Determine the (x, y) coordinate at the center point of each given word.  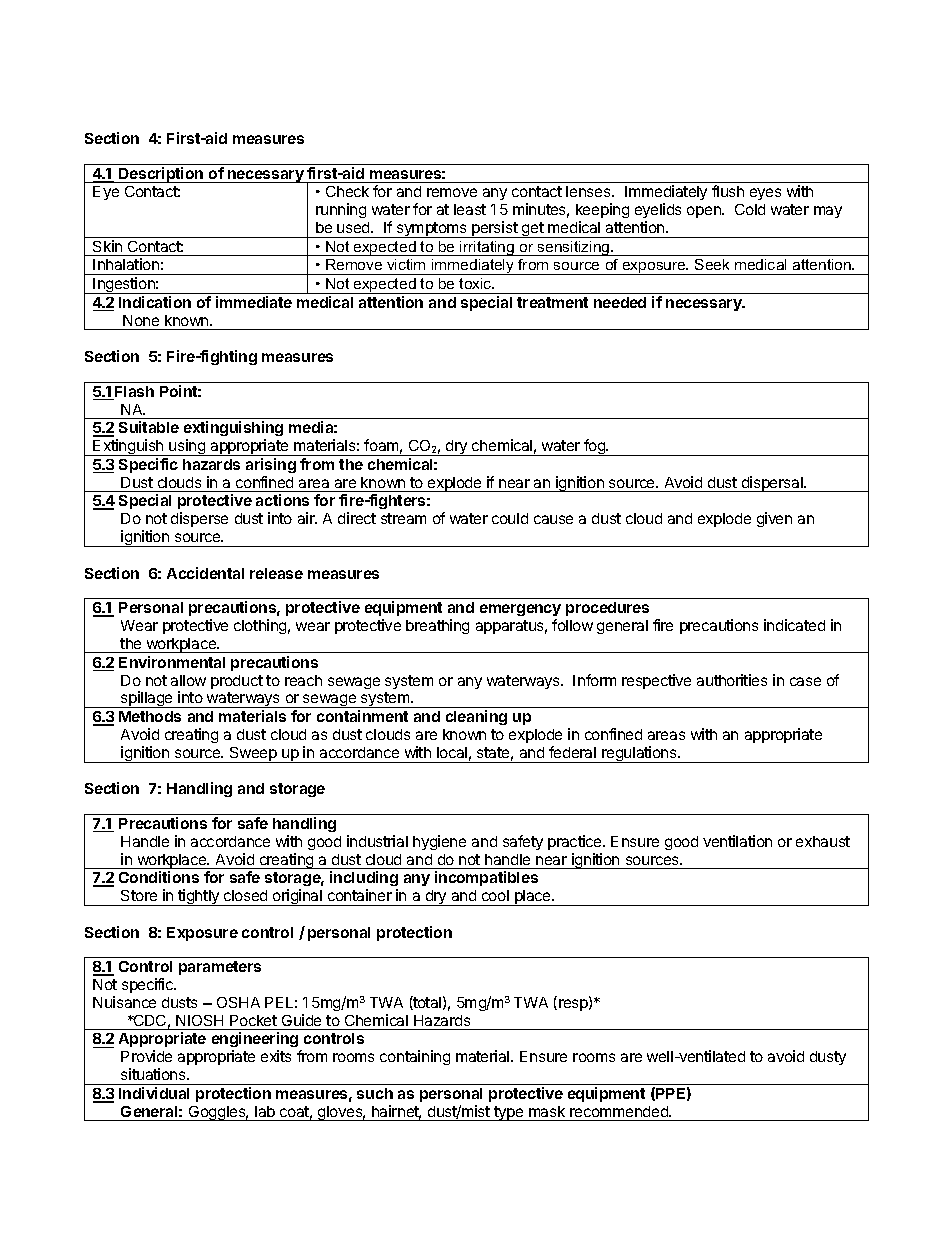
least (470, 209)
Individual (154, 1093)
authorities (732, 680)
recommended (620, 1111)
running (341, 210)
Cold (750, 209)
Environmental (172, 662)
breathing (437, 626)
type (509, 1113)
